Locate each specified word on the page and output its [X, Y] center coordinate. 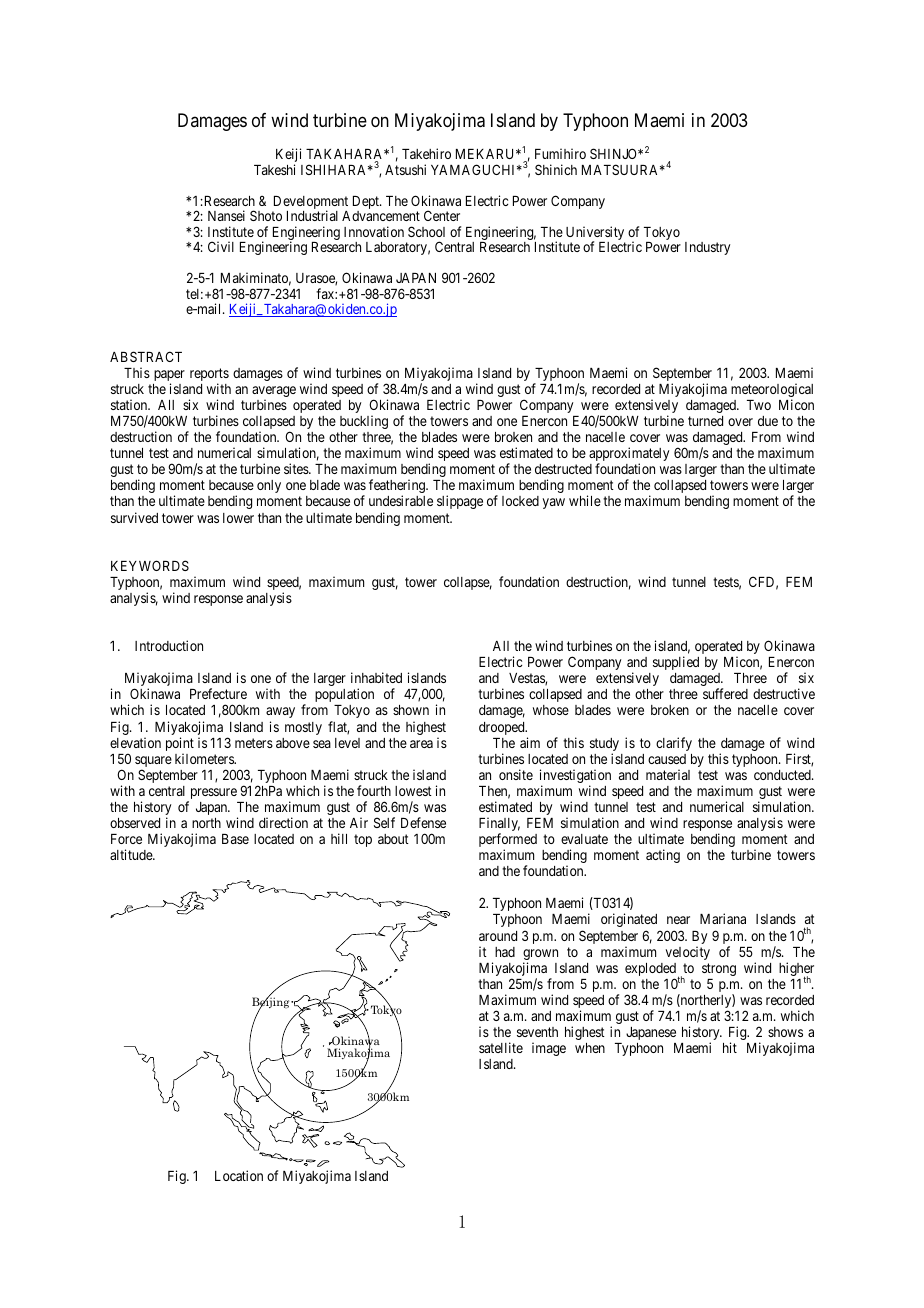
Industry [707, 248]
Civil [221, 246]
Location [239, 1175]
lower [238, 518]
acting [663, 856]
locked [520, 501]
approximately [629, 455]
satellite [501, 1047]
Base [235, 839]
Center [442, 215]
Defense [423, 822]
